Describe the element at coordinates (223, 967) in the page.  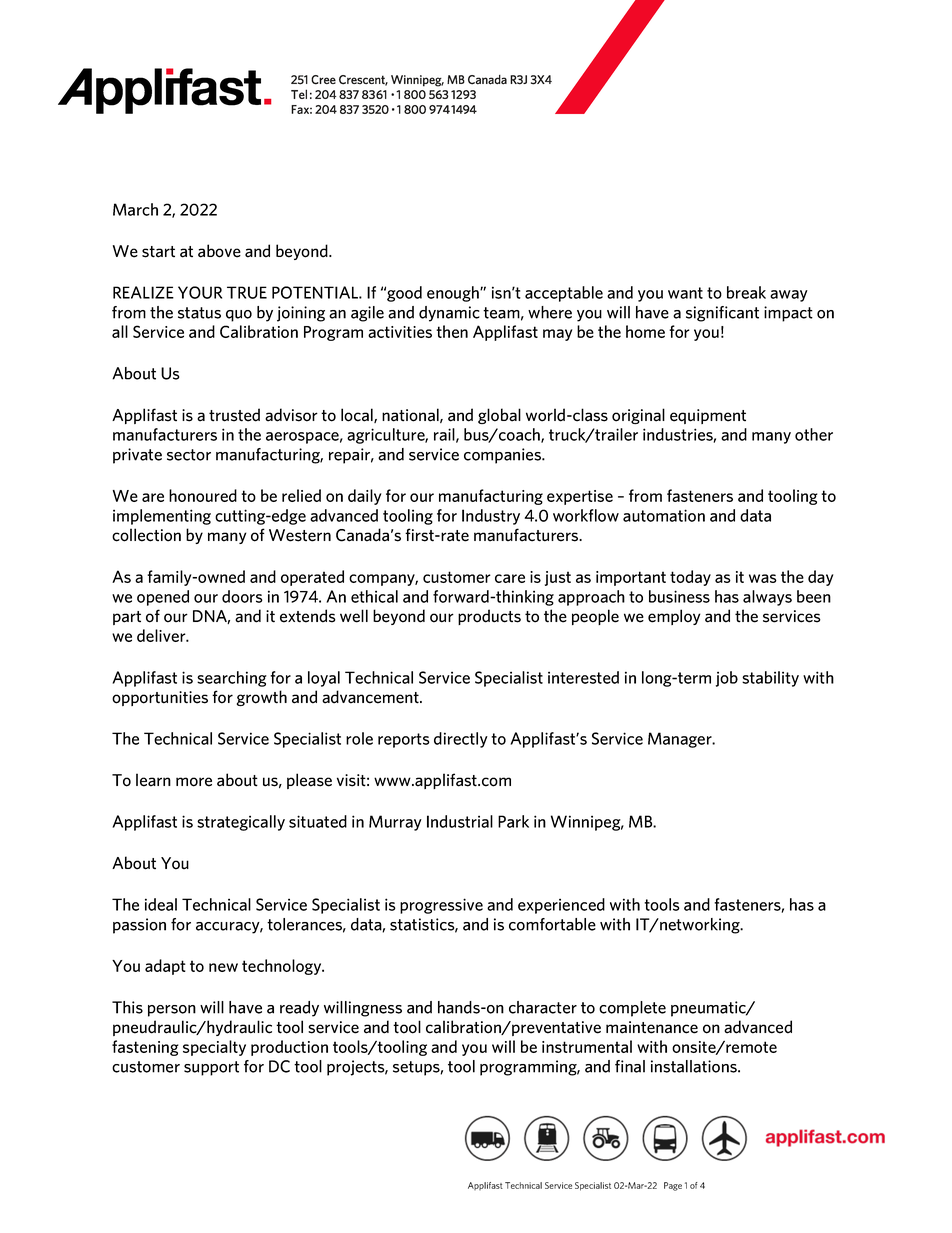
I see `new` at that location.
